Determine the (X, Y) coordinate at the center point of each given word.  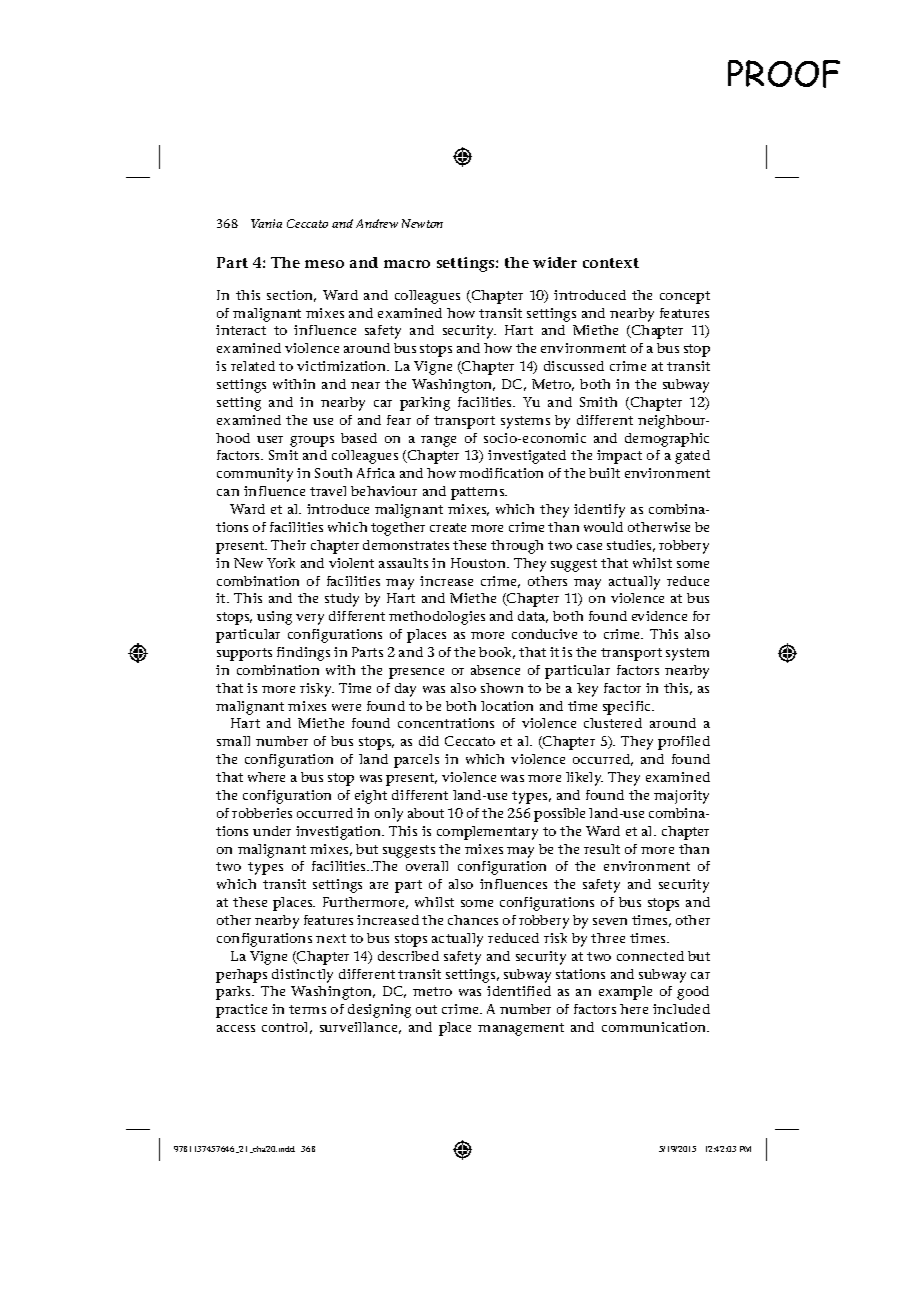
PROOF (784, 74)
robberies (262, 813)
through (517, 547)
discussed (574, 366)
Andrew (377, 223)
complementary (487, 833)
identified (519, 991)
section (291, 296)
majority (681, 797)
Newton (422, 223)
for (701, 616)
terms (307, 1009)
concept (685, 297)
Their (288, 545)
